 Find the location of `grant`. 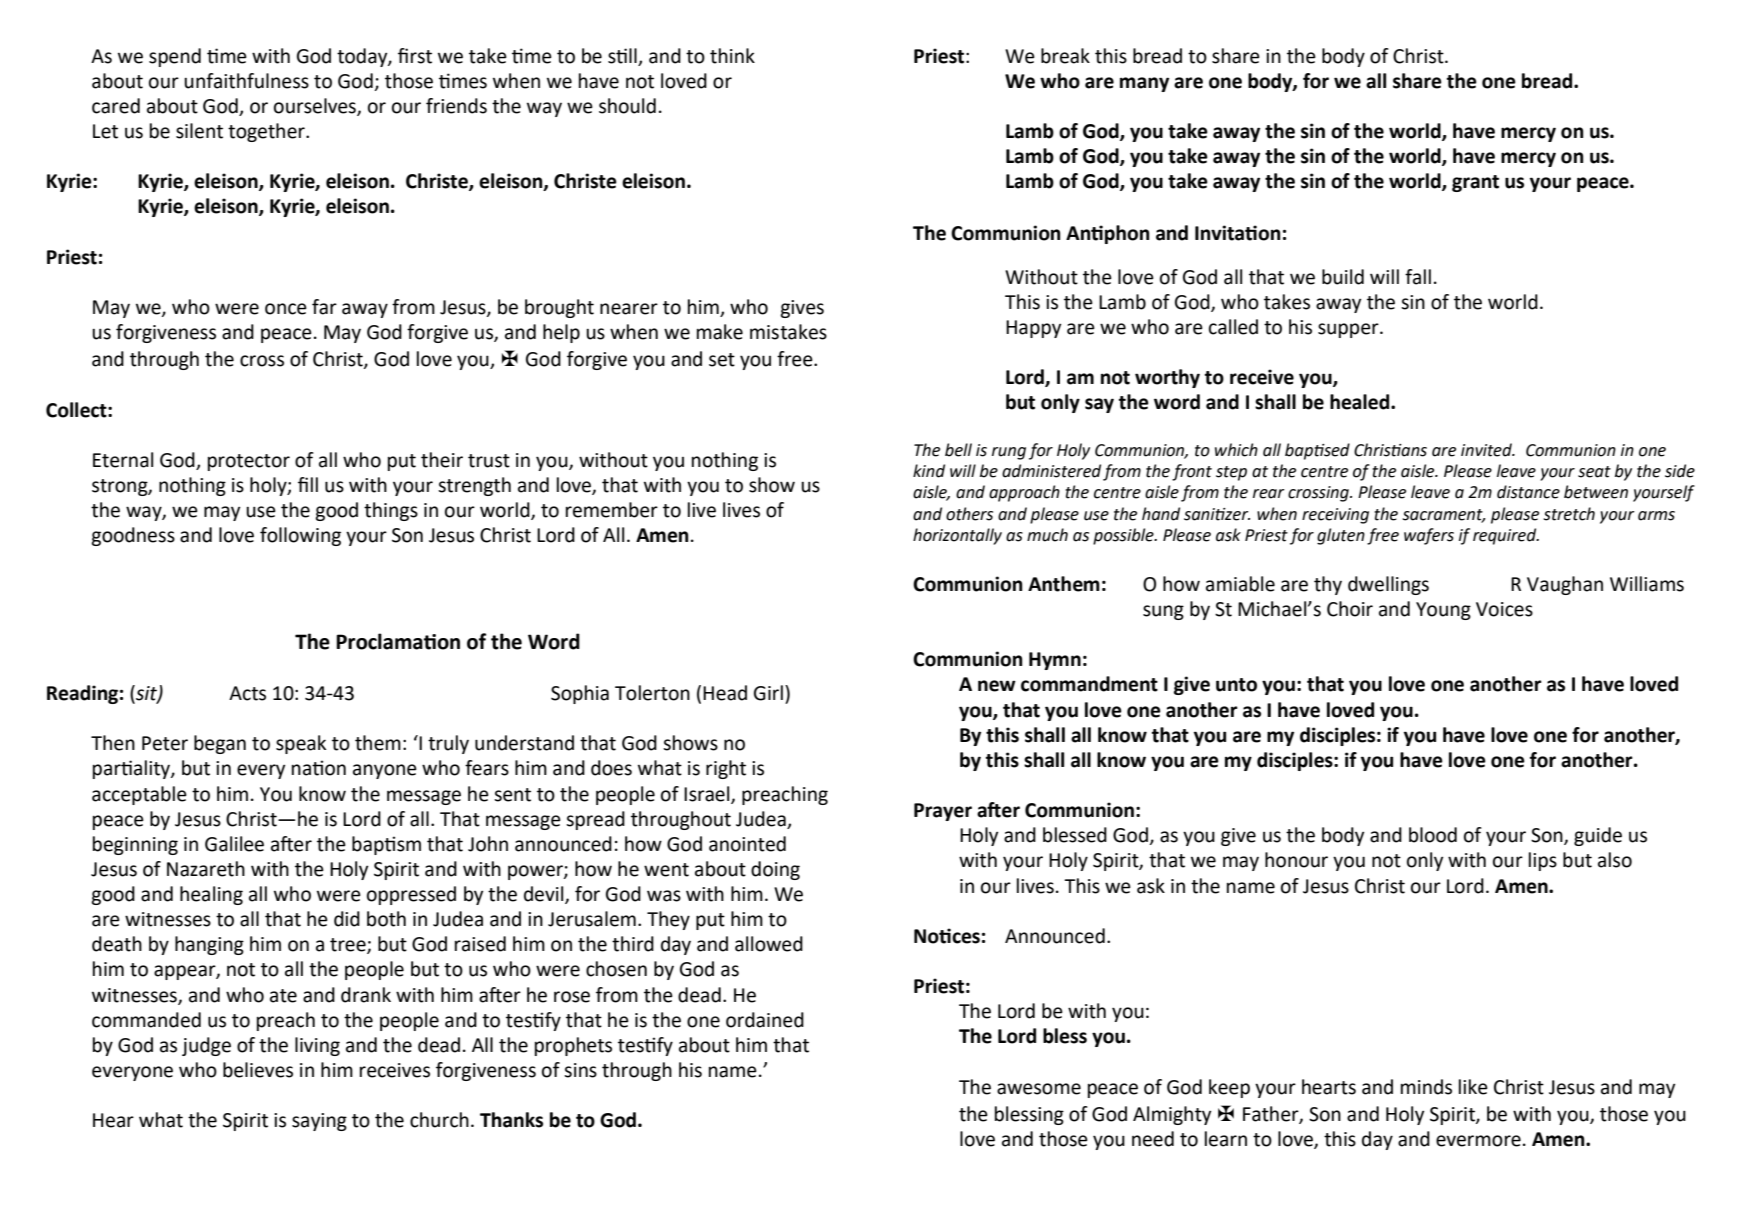

grant is located at coordinates (1475, 183).
